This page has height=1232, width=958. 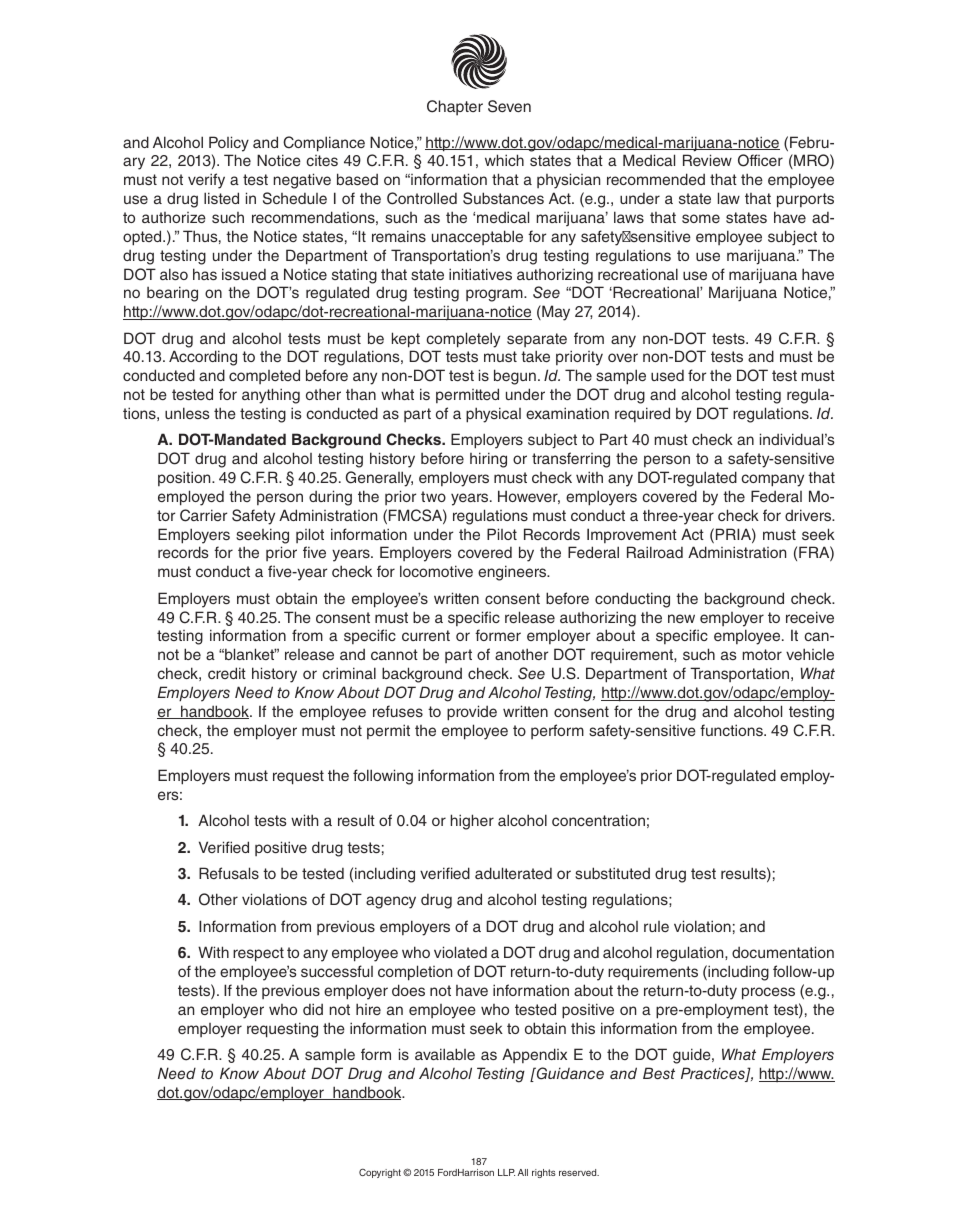 I want to click on current, so click(x=426, y=635).
